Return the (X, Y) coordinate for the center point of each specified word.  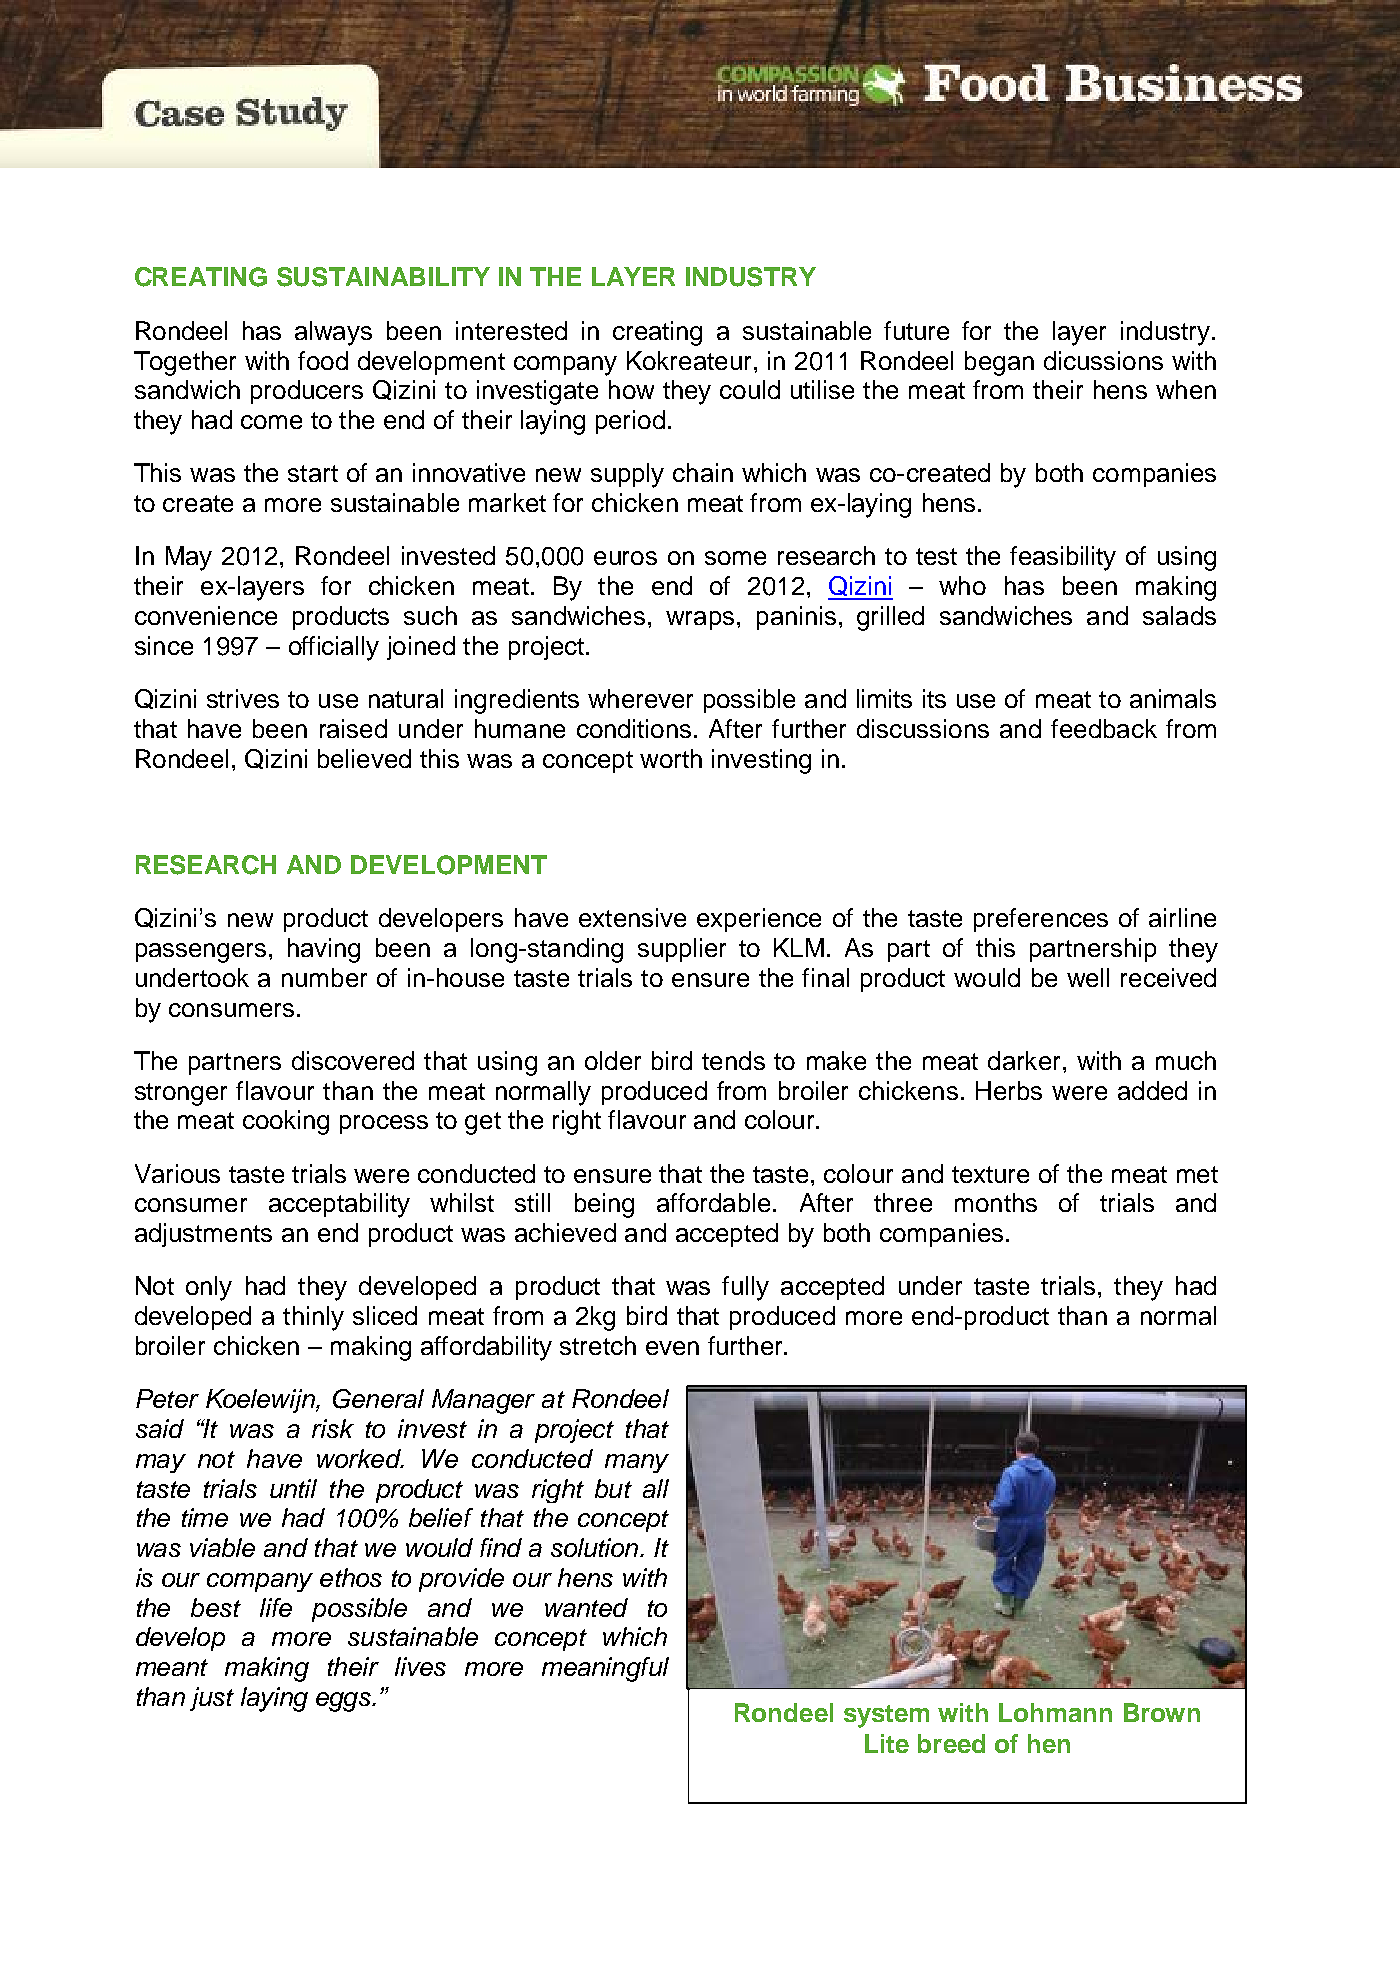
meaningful (605, 1669)
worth (671, 758)
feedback (1104, 728)
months (996, 1202)
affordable (713, 1202)
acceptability (339, 1205)
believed (364, 758)
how (631, 389)
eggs (344, 1702)
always (333, 333)
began (999, 363)
